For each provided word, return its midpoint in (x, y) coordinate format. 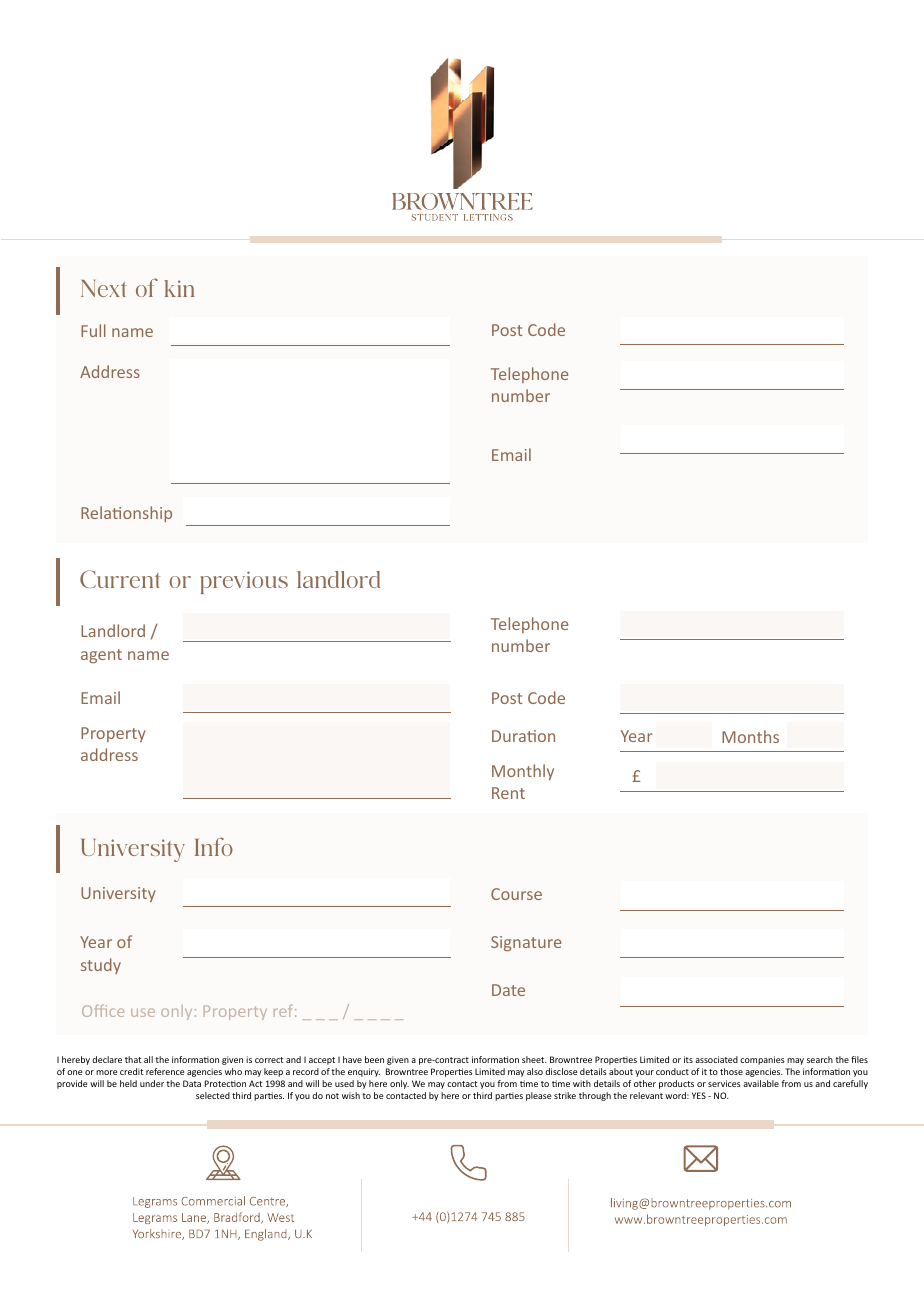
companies (762, 1060)
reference (165, 1071)
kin (179, 288)
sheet (534, 1059)
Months (750, 736)
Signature (526, 943)
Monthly (523, 772)
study (101, 966)
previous (244, 582)
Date (508, 990)
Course (516, 894)
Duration (523, 736)
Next (104, 288)
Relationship (126, 514)
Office (103, 1011)
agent (101, 656)
